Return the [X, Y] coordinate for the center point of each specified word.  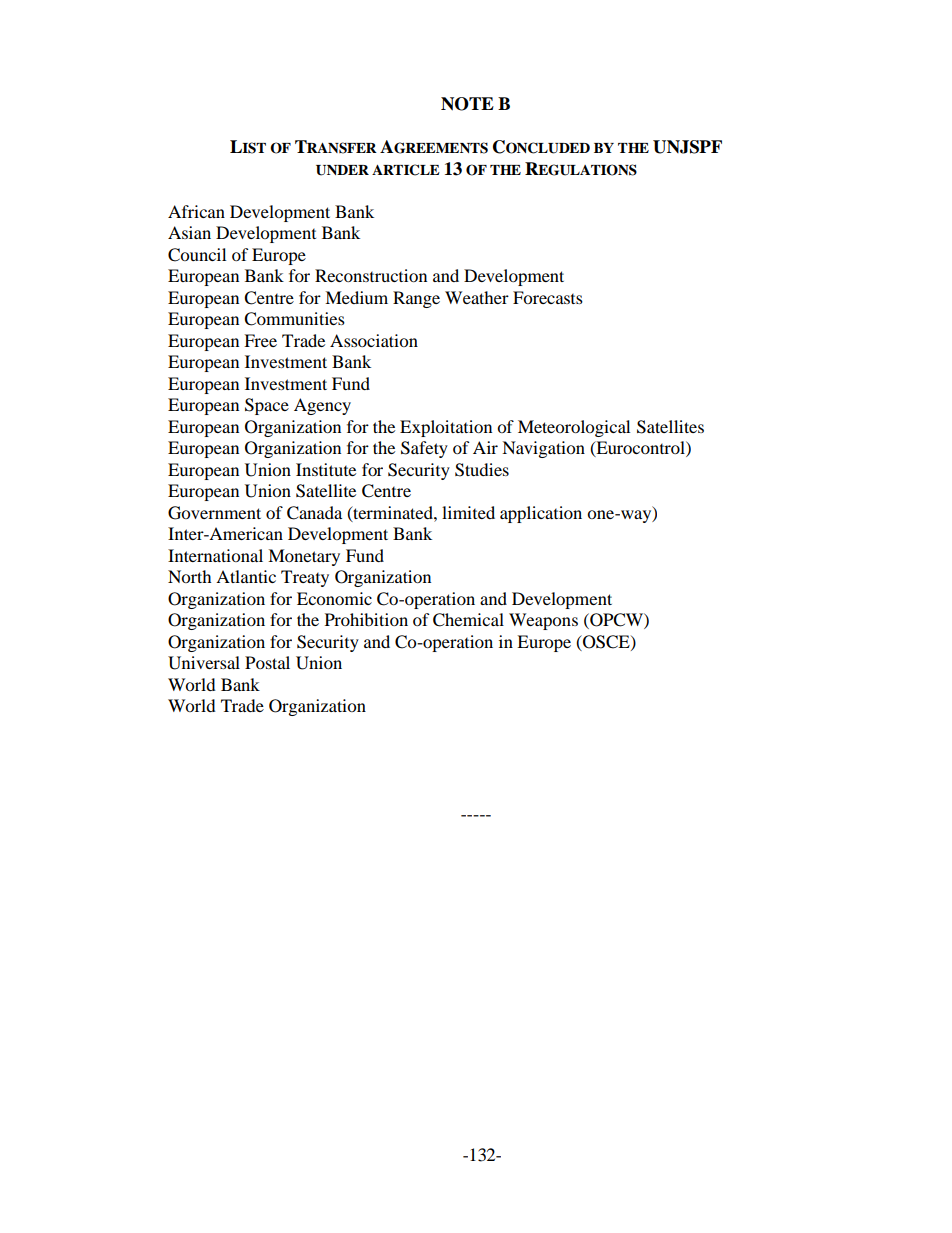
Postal [267, 662]
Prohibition [366, 619]
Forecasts [548, 297]
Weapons [543, 621]
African [196, 211]
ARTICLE [406, 170]
